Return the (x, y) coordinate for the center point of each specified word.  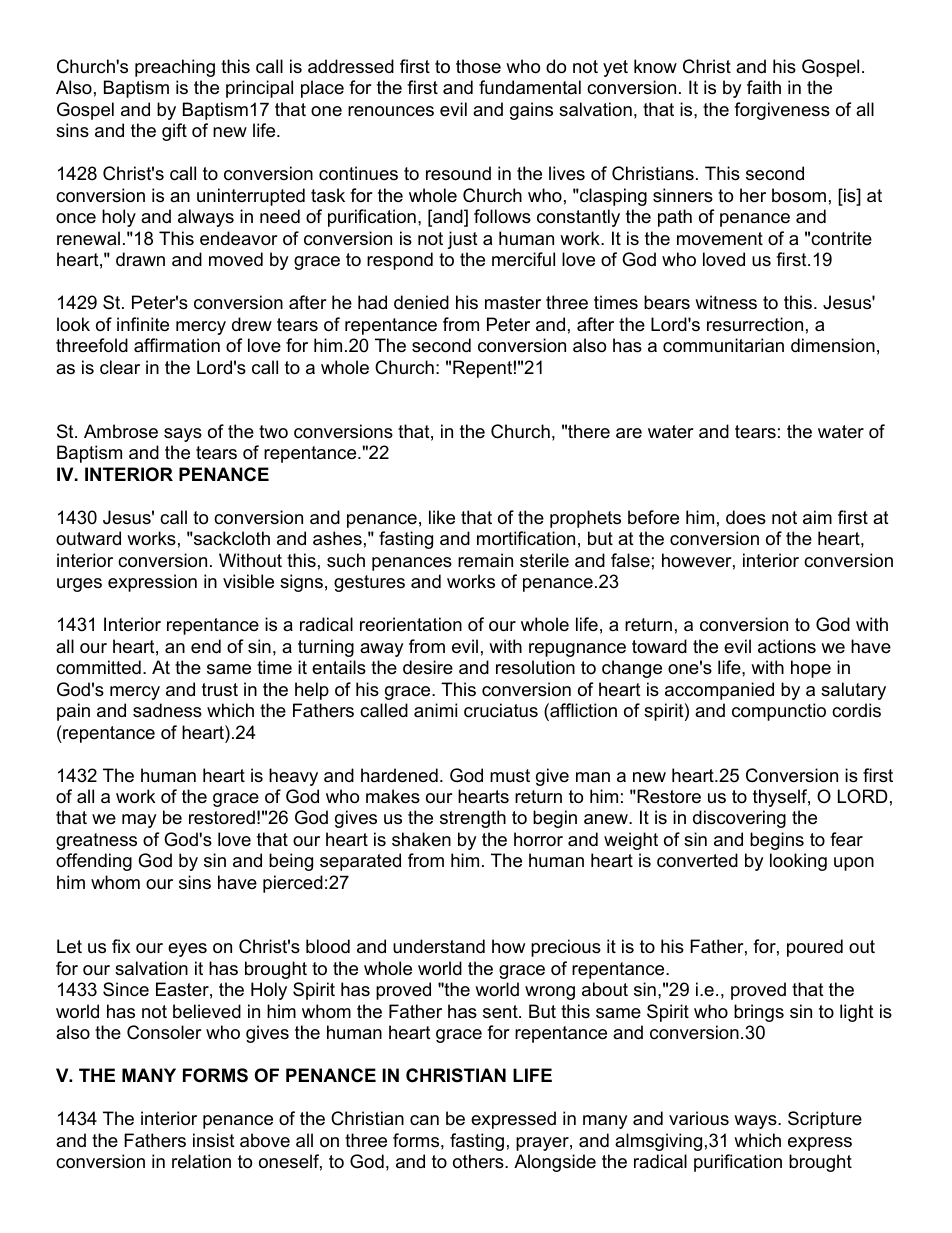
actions (787, 646)
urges (79, 585)
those (478, 66)
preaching (175, 68)
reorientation (411, 624)
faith (764, 87)
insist (214, 1140)
